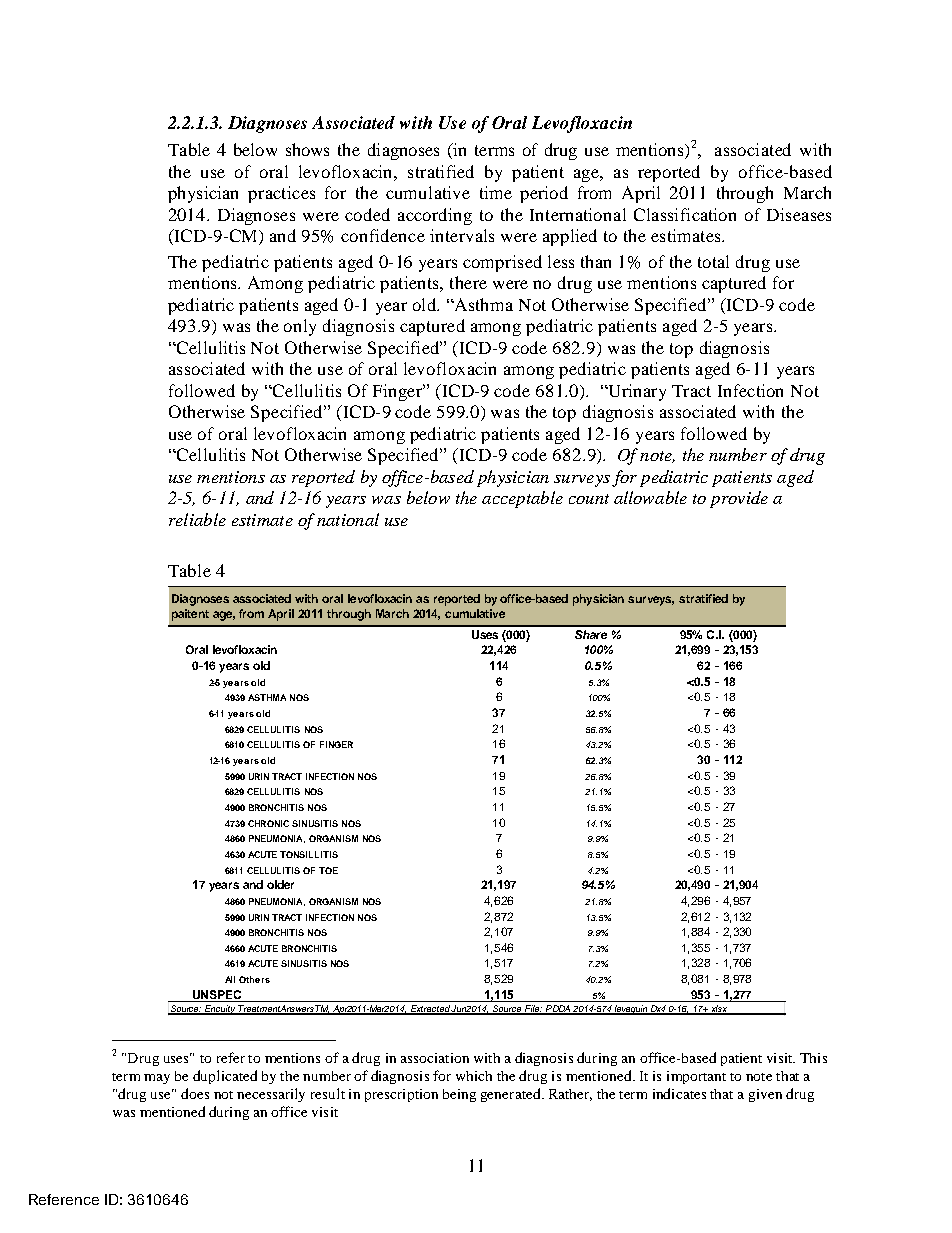 This screenshot has height=1233, width=952. I want to click on practices, so click(281, 194).
